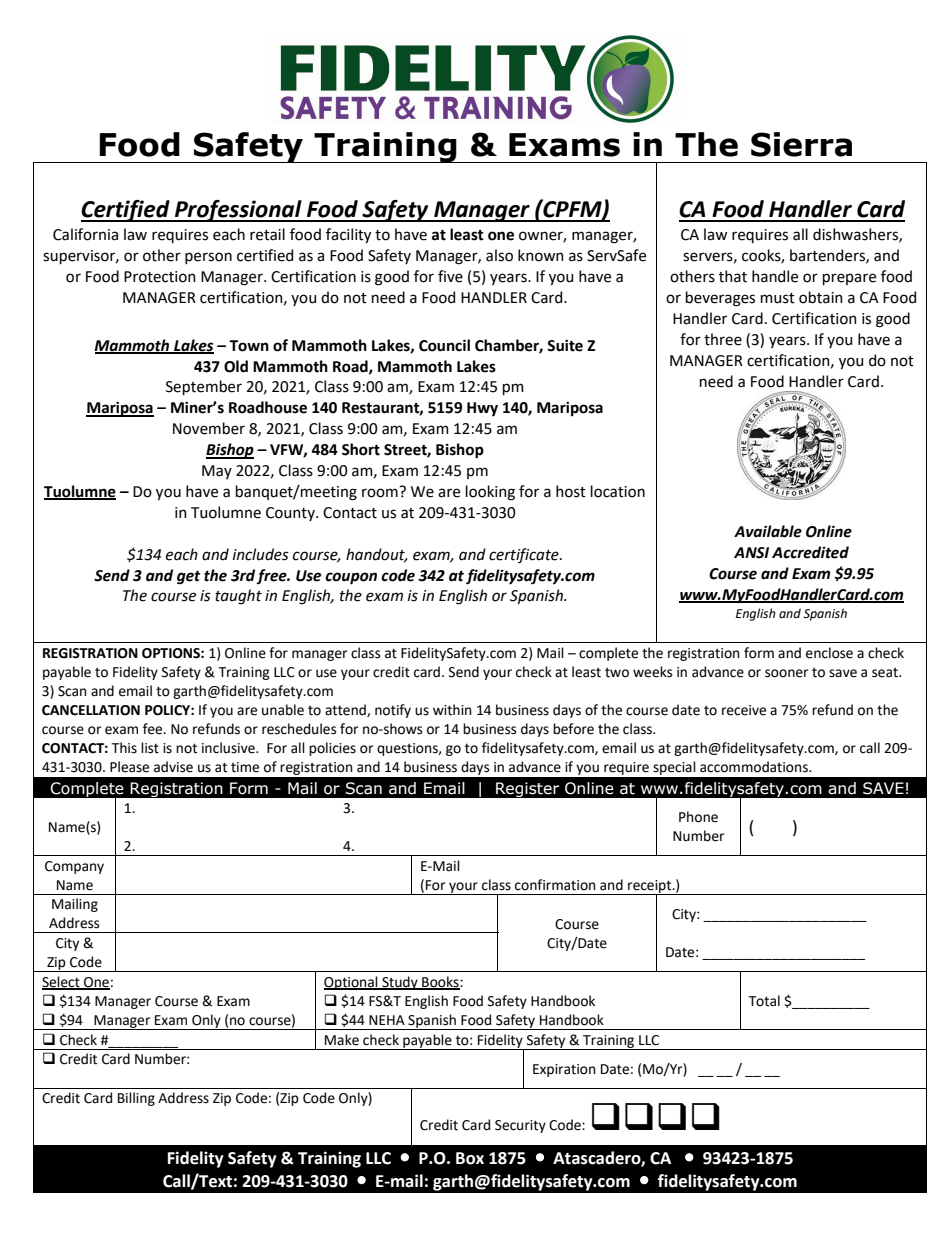  Describe the element at coordinates (698, 817) in the page. I see `Phone` at that location.
